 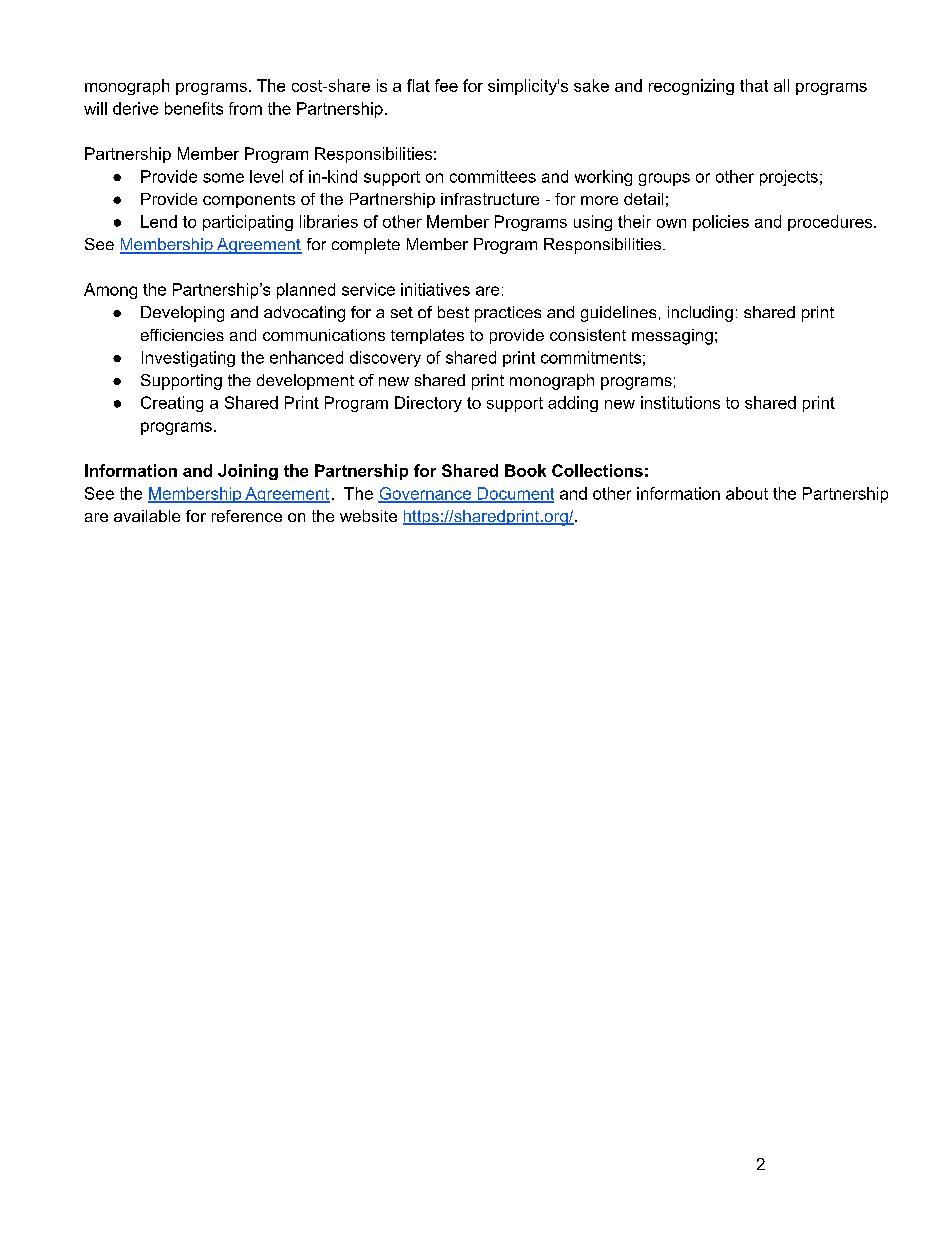 I want to click on best, so click(x=453, y=312).
